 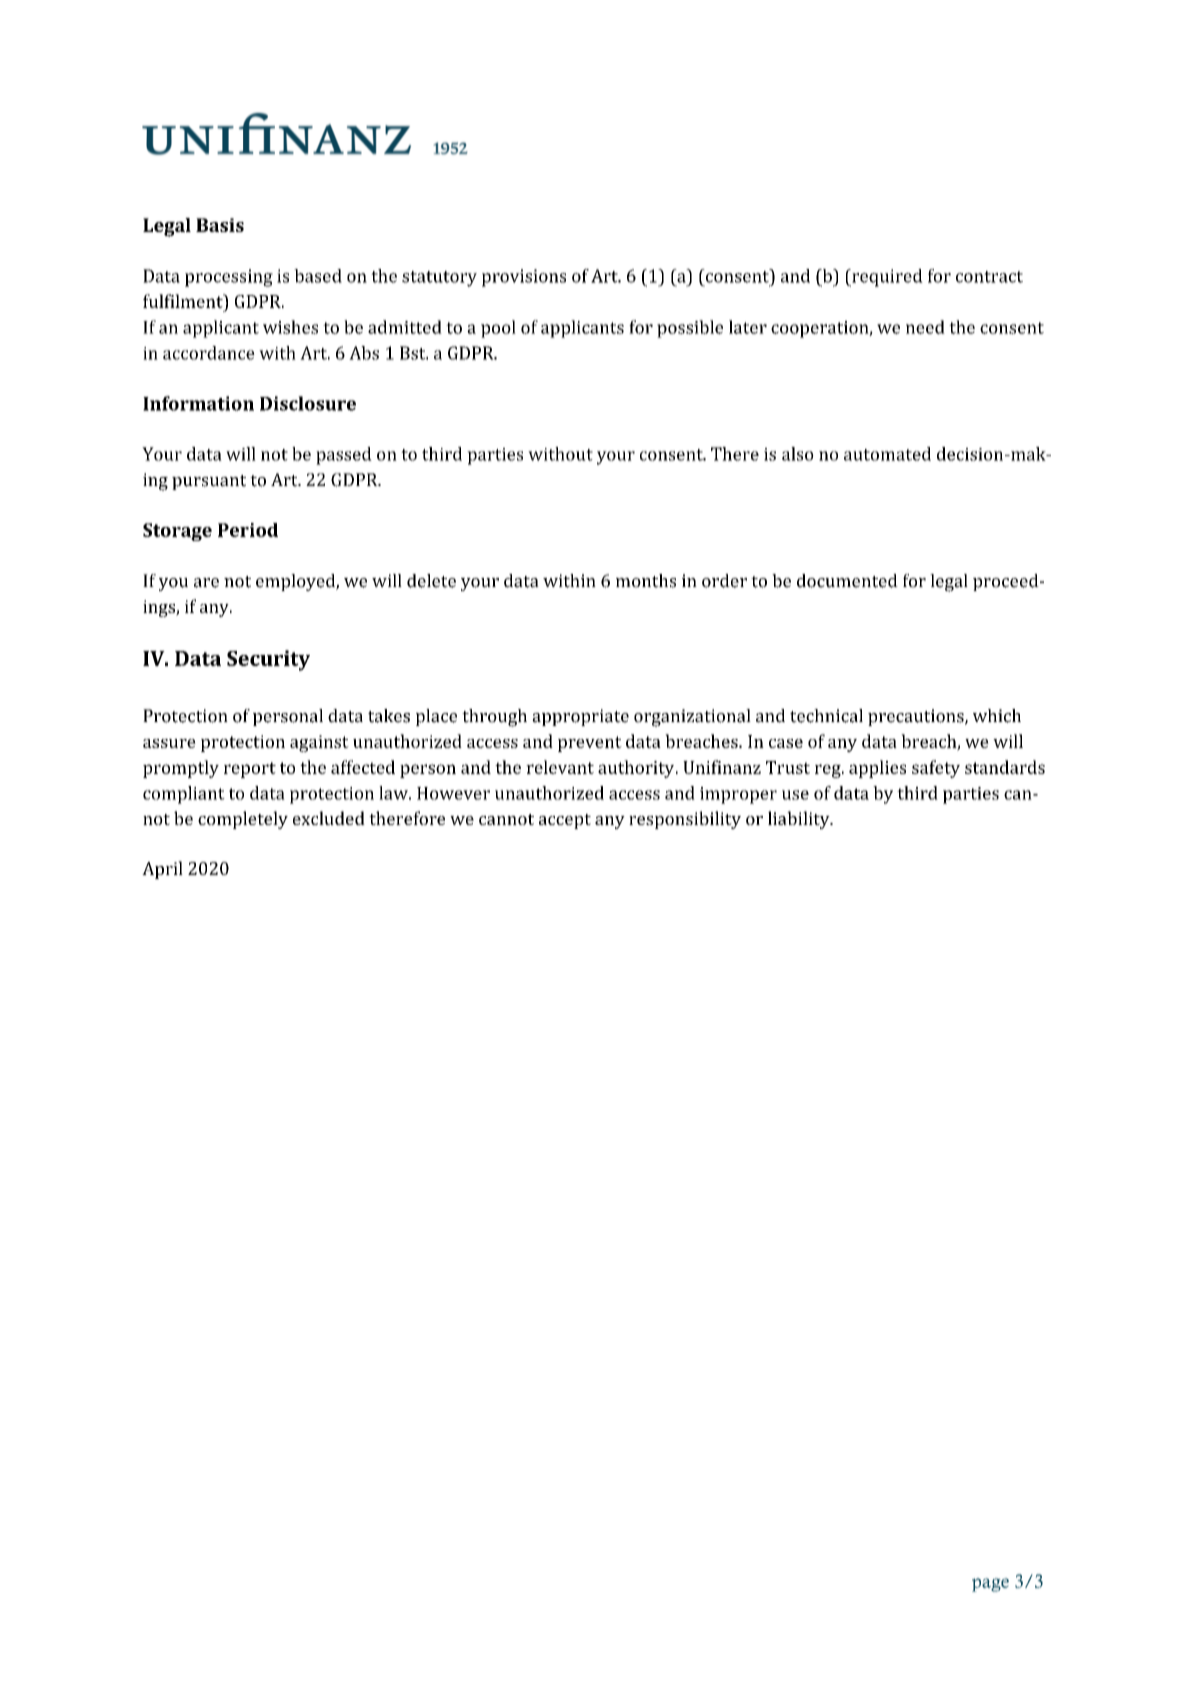 What do you see at coordinates (990, 1585) in the document?
I see `page` at bounding box center [990, 1585].
